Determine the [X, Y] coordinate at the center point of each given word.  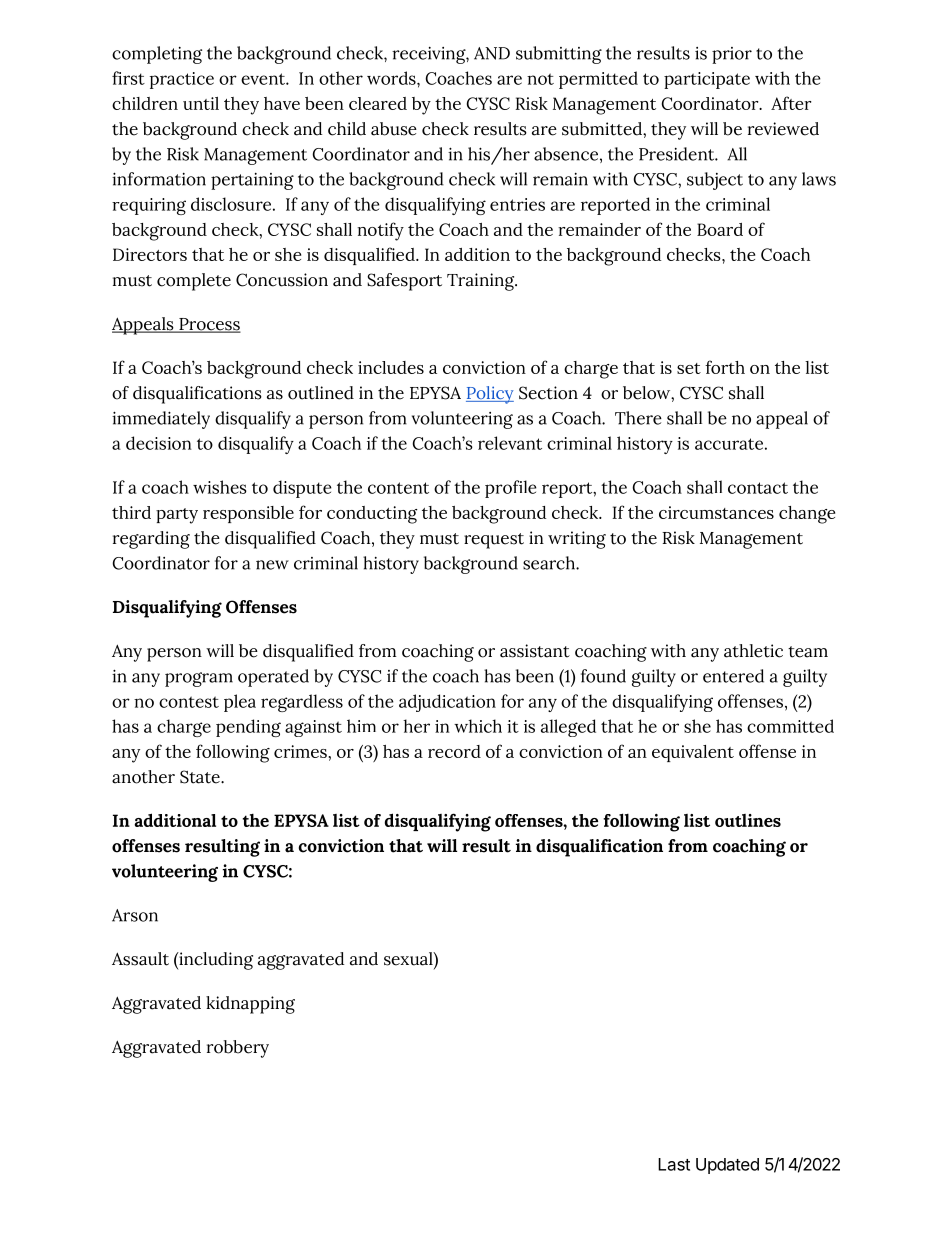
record [454, 751]
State [201, 777]
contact [758, 488]
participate [707, 80]
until [201, 103]
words [392, 78]
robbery [238, 1049]
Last [674, 1164]
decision [159, 443]
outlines [748, 820]
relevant [510, 443]
